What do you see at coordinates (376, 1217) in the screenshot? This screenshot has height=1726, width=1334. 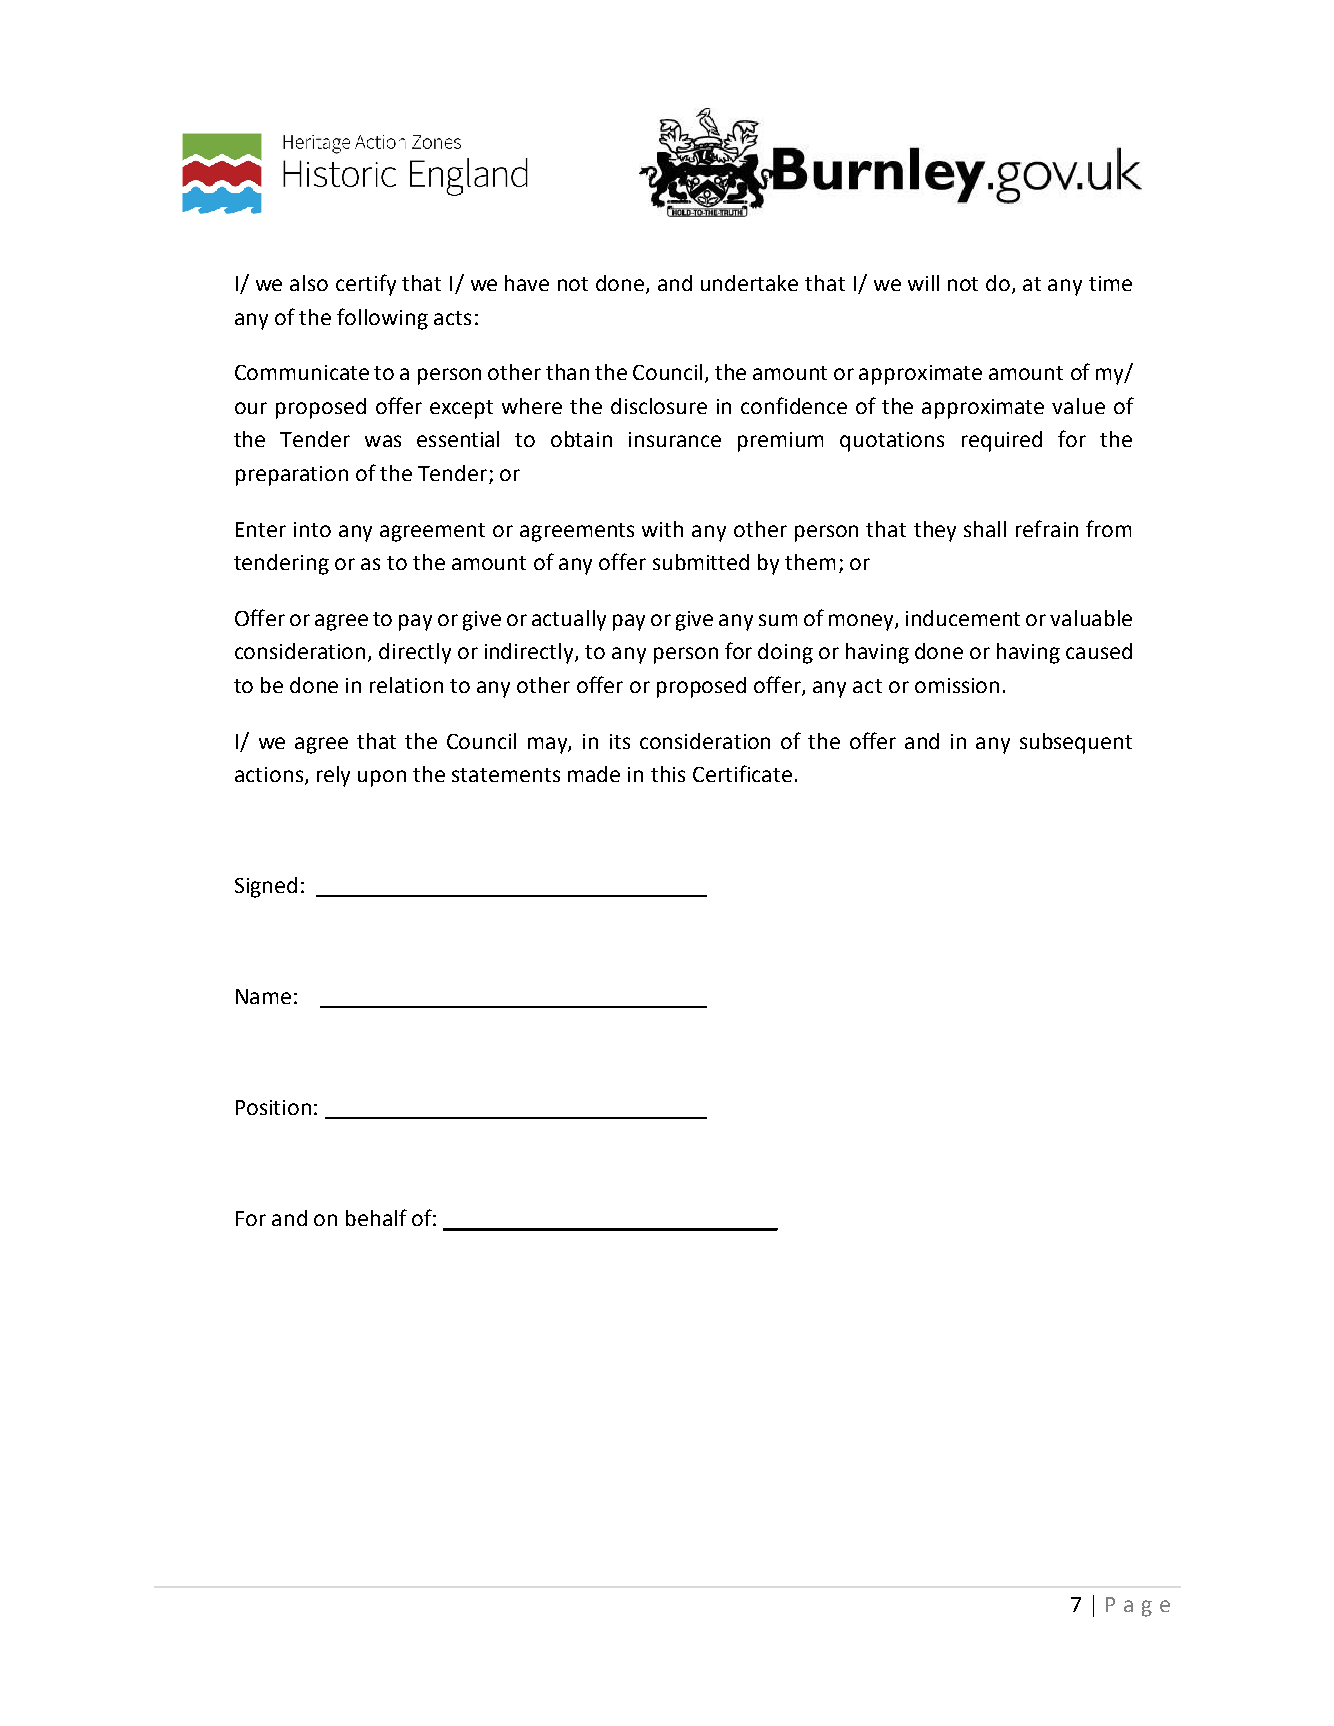 I see `behalf` at bounding box center [376, 1217].
